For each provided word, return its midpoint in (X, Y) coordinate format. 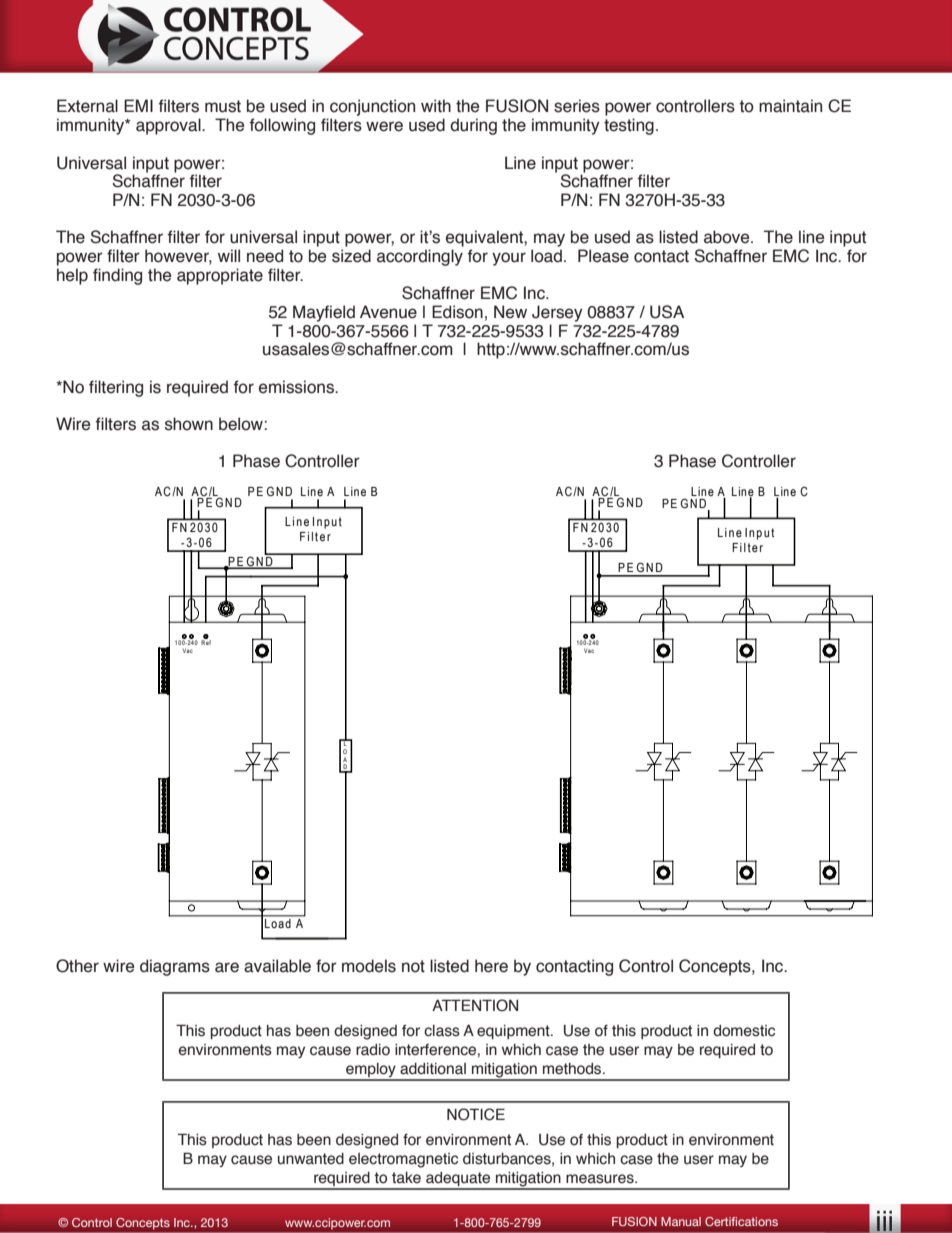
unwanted (311, 1159)
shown (189, 424)
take (406, 1178)
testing (629, 126)
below (242, 424)
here (491, 966)
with (436, 106)
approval (169, 126)
